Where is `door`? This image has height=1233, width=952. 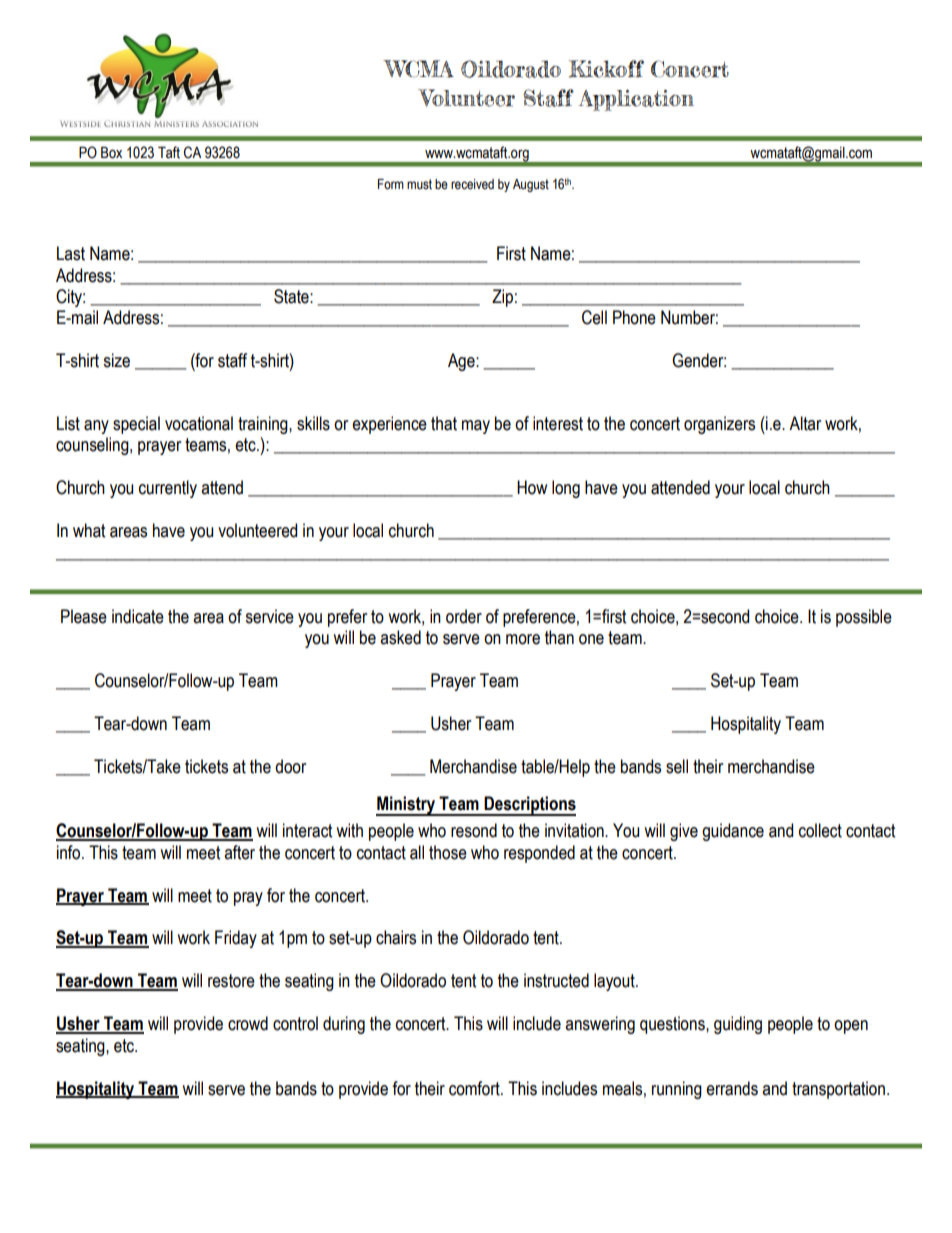 door is located at coordinates (290, 766).
